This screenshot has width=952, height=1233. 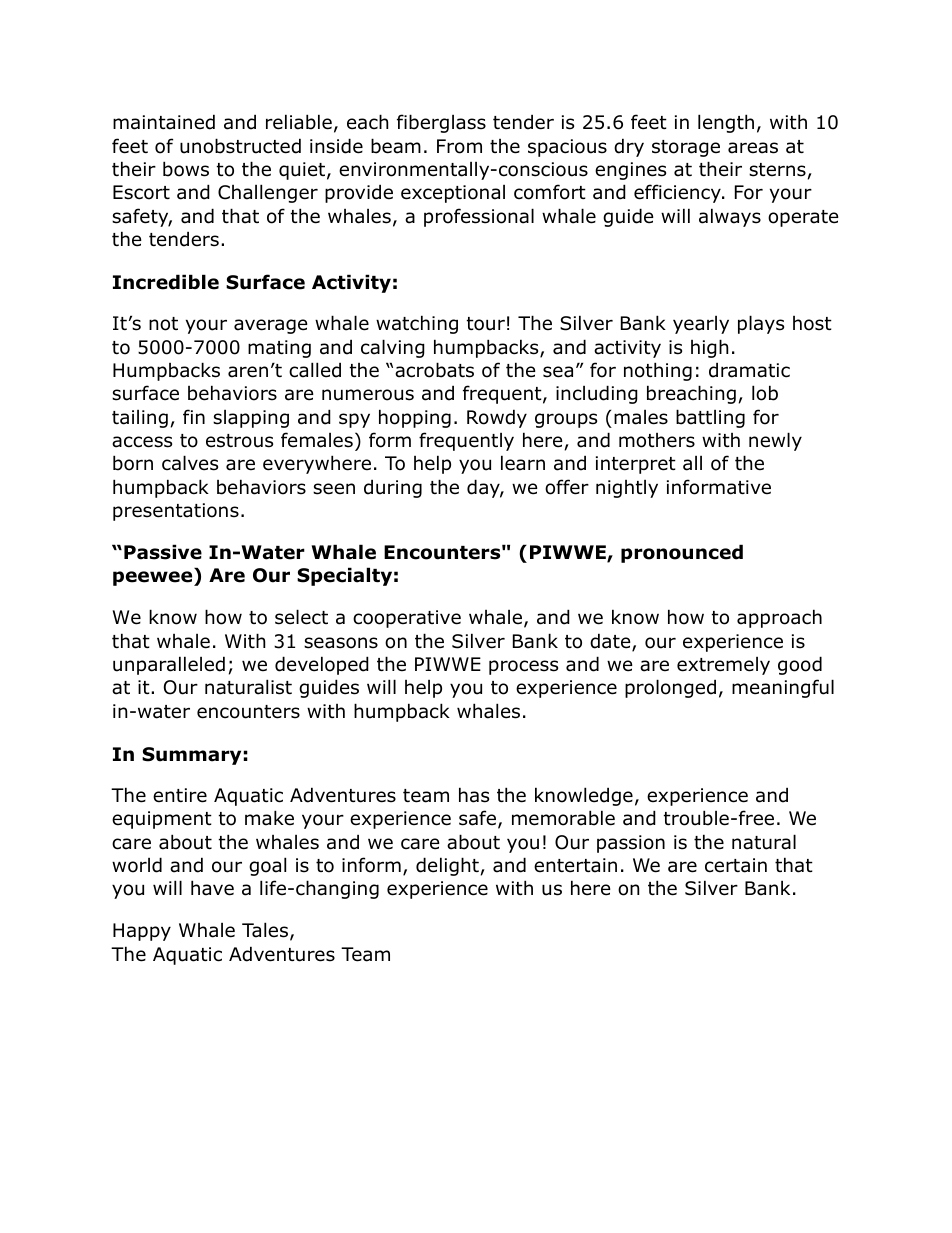 I want to click on lob, so click(x=765, y=393).
